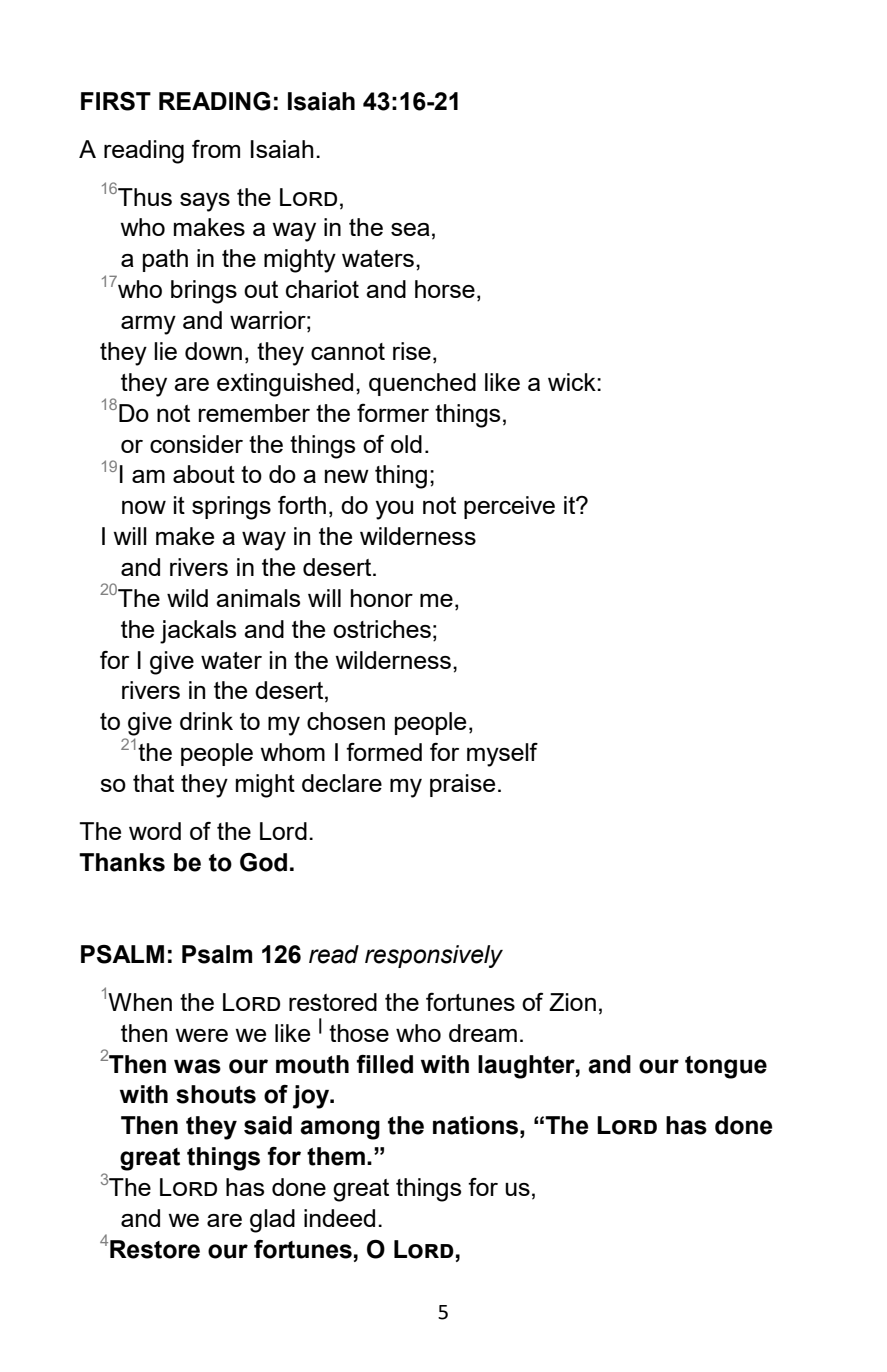  I want to click on glad, so click(272, 1221).
